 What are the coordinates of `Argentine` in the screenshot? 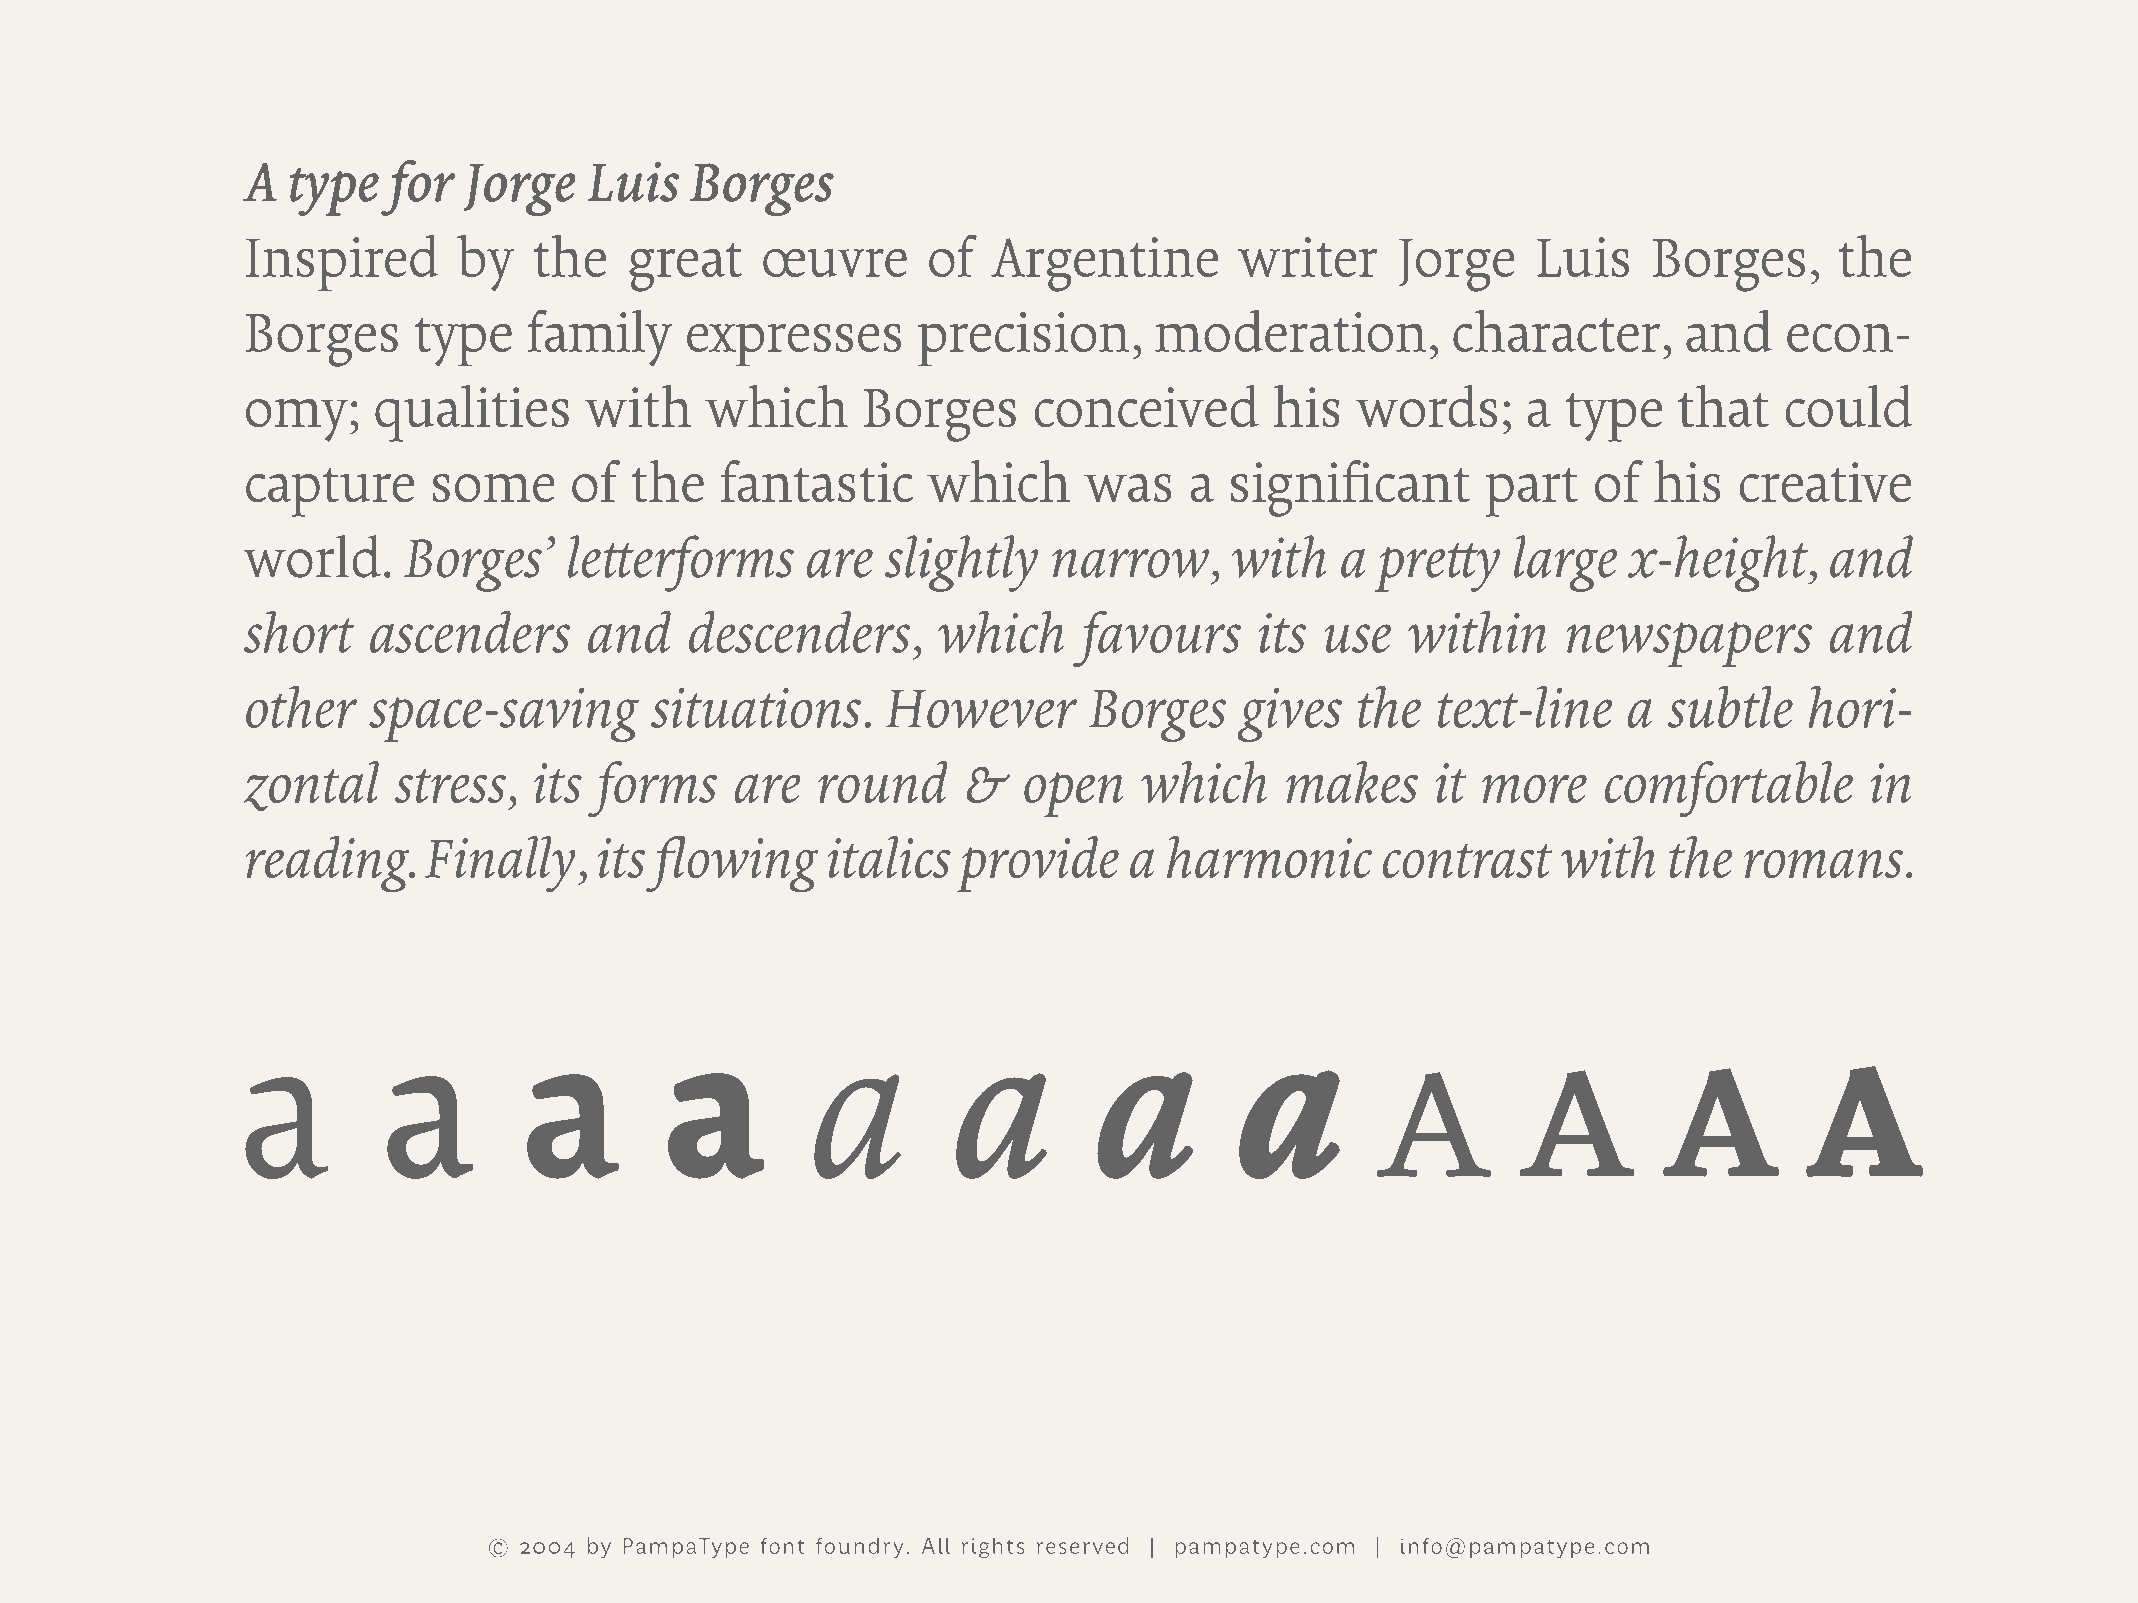 It's located at (1104, 264).
